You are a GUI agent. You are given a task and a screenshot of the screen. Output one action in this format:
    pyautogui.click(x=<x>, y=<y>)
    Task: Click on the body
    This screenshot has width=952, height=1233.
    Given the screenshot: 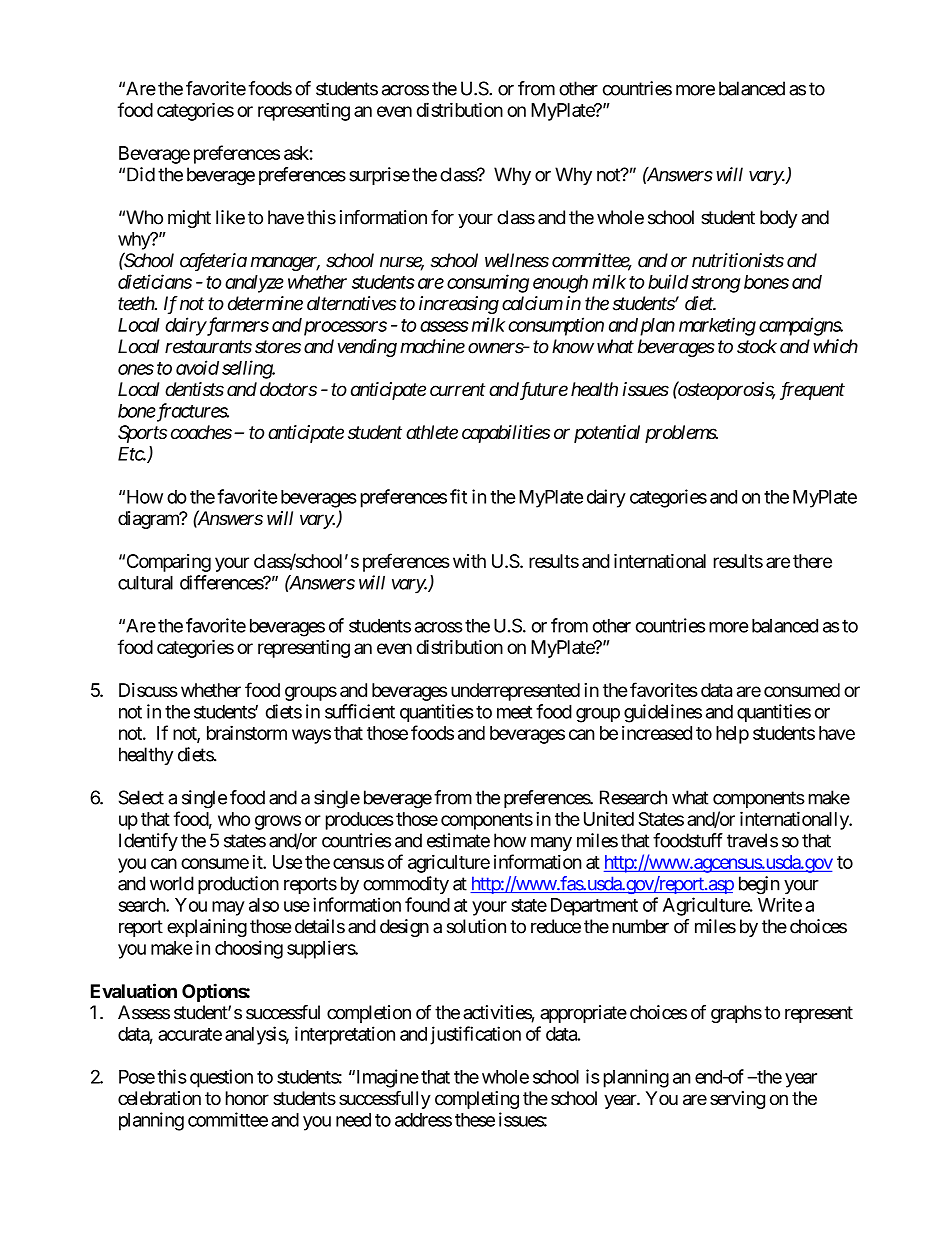 What is the action you would take?
    pyautogui.click(x=778, y=219)
